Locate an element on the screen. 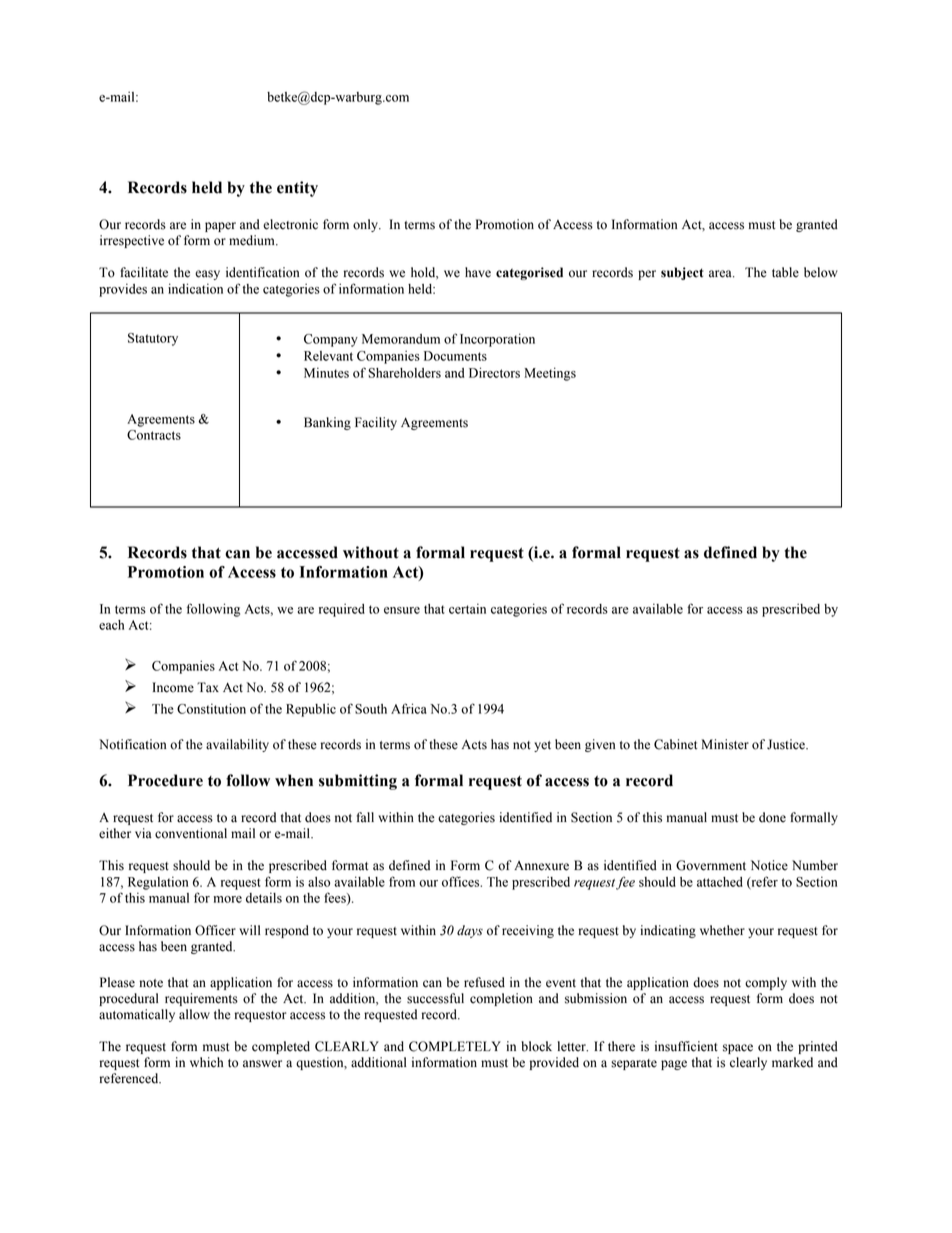 Image resolution: width=952 pixels, height=1233 pixels. paper is located at coordinates (220, 227).
